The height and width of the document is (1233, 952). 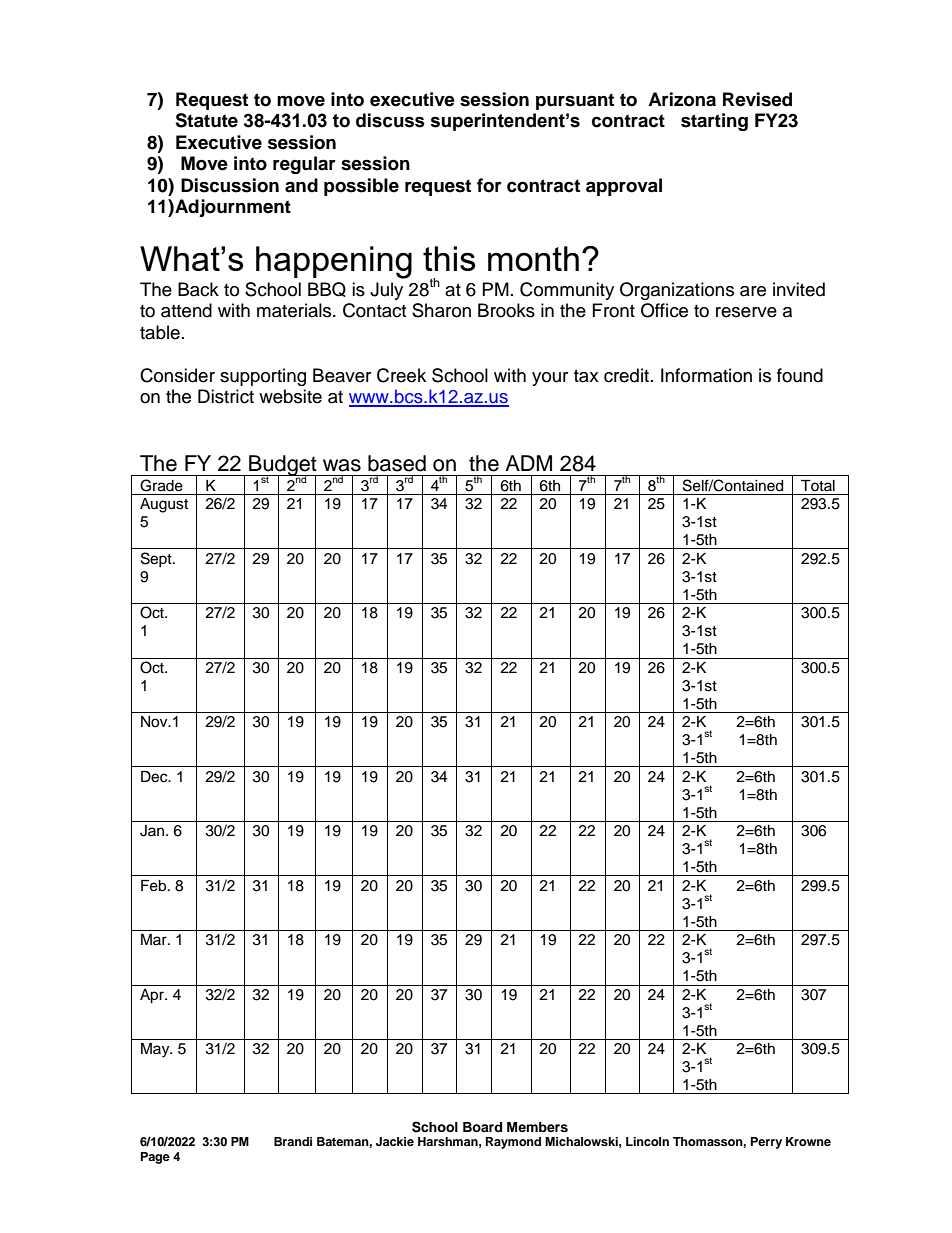 What do you see at coordinates (293, 1141) in the document?
I see `Brandi` at bounding box center [293, 1141].
